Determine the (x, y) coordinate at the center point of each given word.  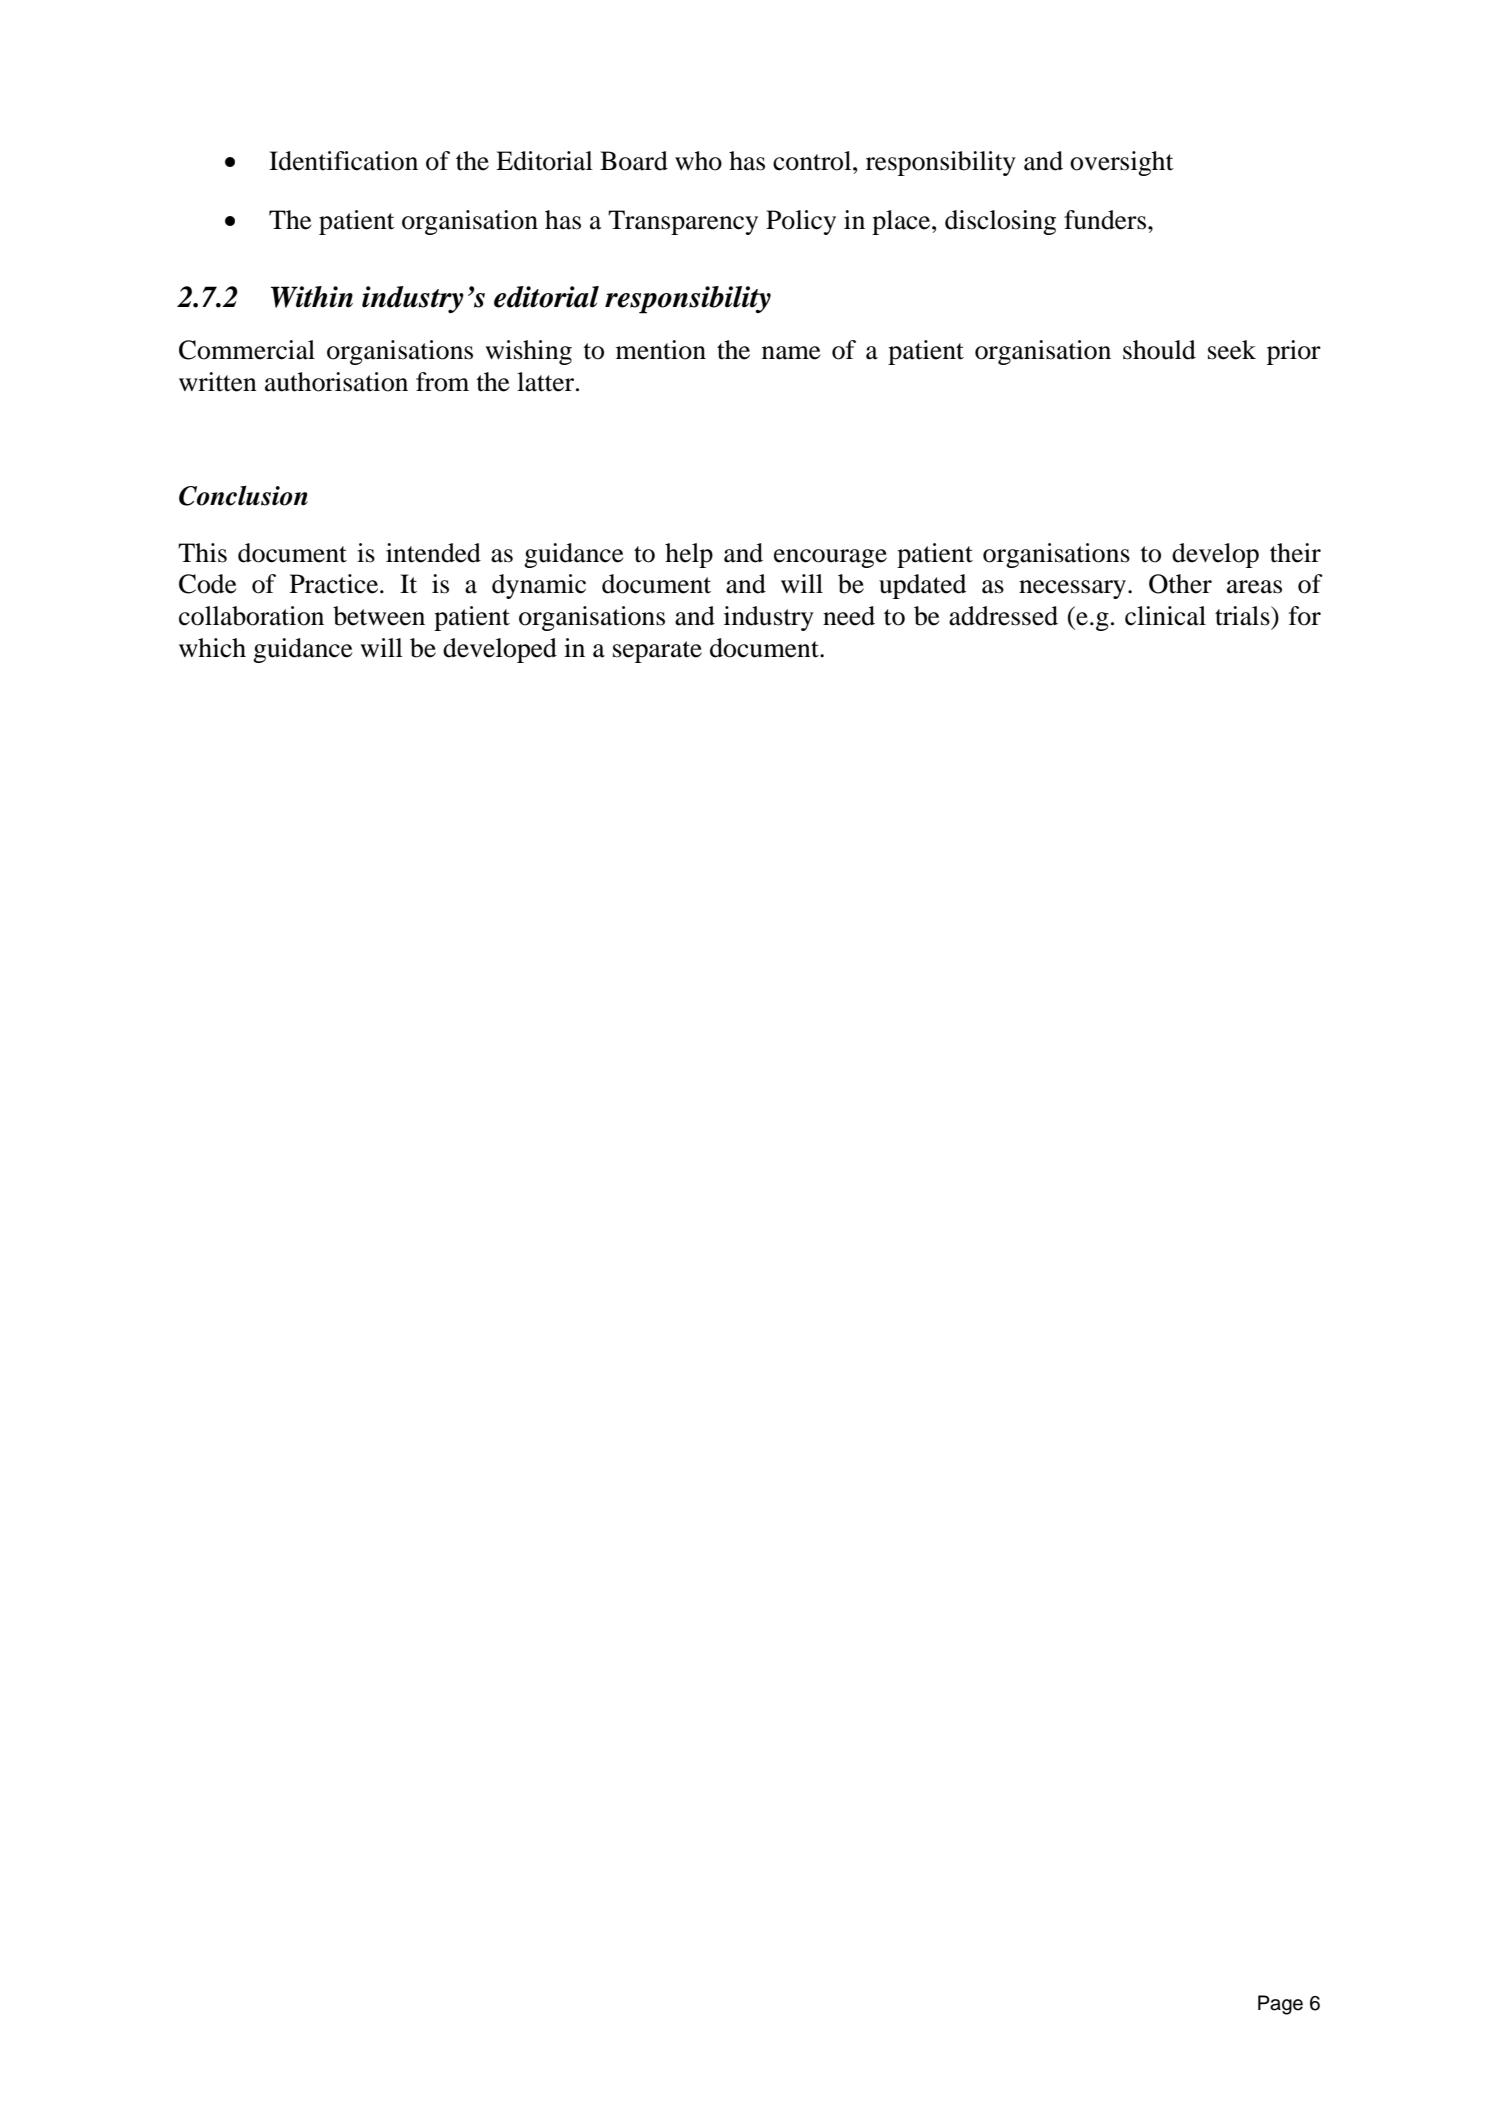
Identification (343, 161)
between (379, 616)
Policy (801, 222)
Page (1280, 2005)
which (212, 648)
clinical (1165, 616)
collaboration (251, 616)
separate (657, 652)
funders (1105, 220)
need (849, 616)
